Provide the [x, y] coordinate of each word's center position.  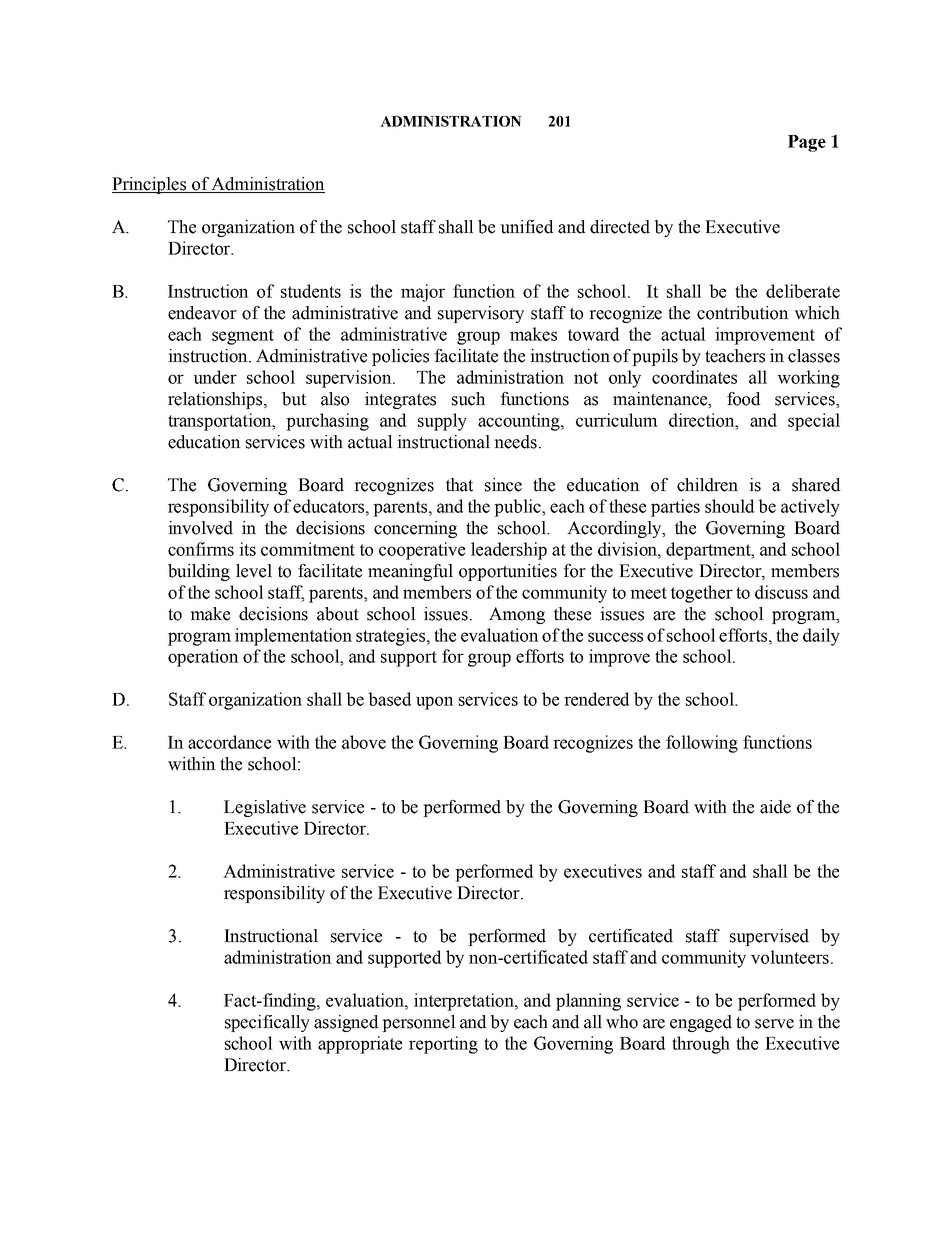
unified [526, 227]
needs [515, 442]
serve [774, 1024]
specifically [267, 1023]
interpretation [465, 1002]
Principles [150, 185]
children [707, 485]
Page [807, 143]
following [702, 744]
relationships [216, 400]
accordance [229, 742]
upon [435, 703]
